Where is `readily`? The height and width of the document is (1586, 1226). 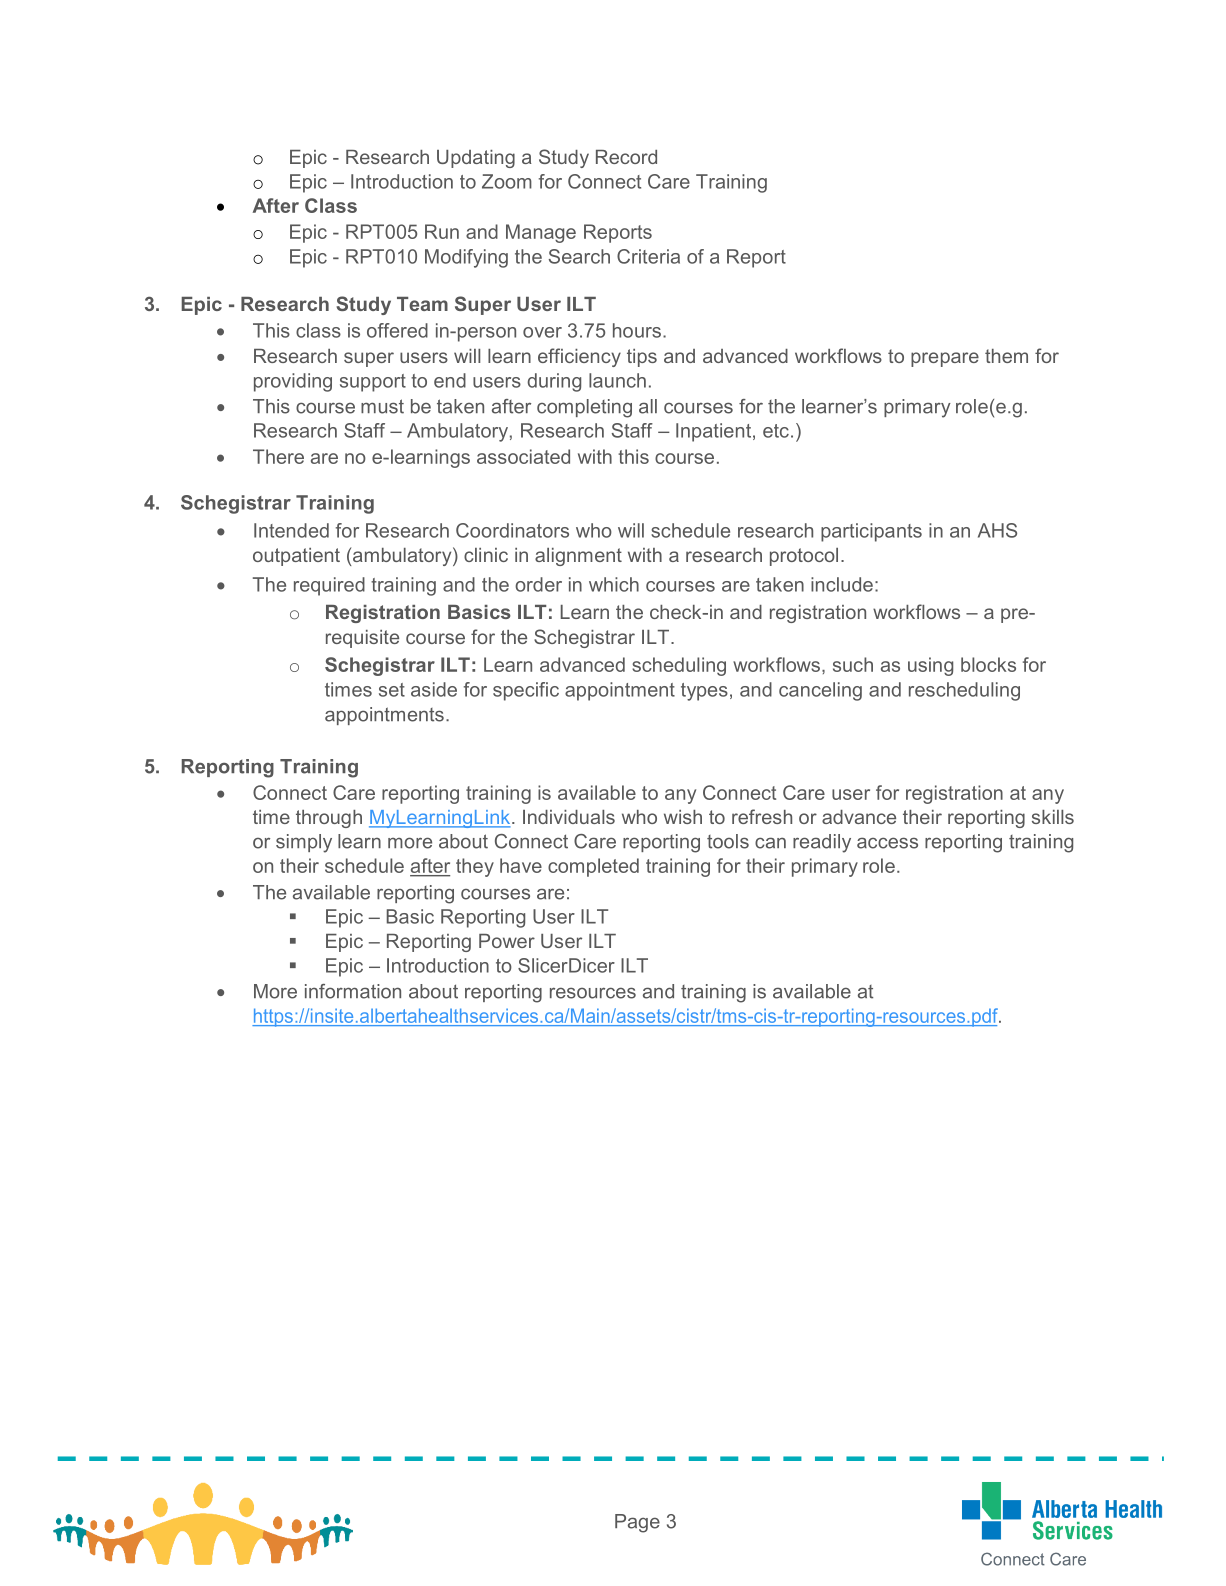 readily is located at coordinates (822, 843).
